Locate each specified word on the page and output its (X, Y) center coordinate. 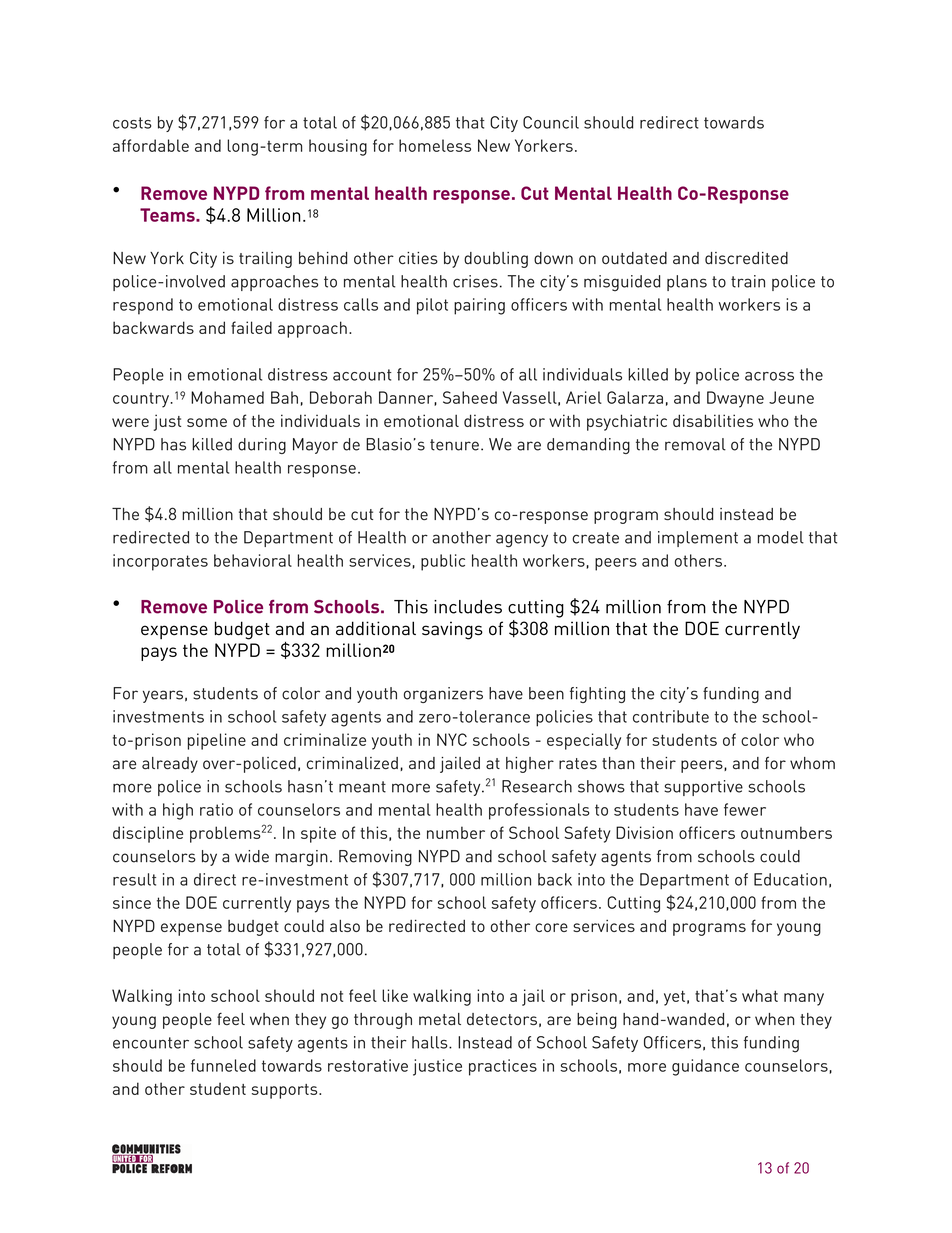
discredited (746, 258)
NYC (452, 739)
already (170, 765)
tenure (454, 445)
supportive (703, 788)
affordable (151, 145)
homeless (435, 145)
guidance (705, 1067)
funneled (223, 1065)
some (207, 422)
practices (503, 1067)
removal (695, 444)
